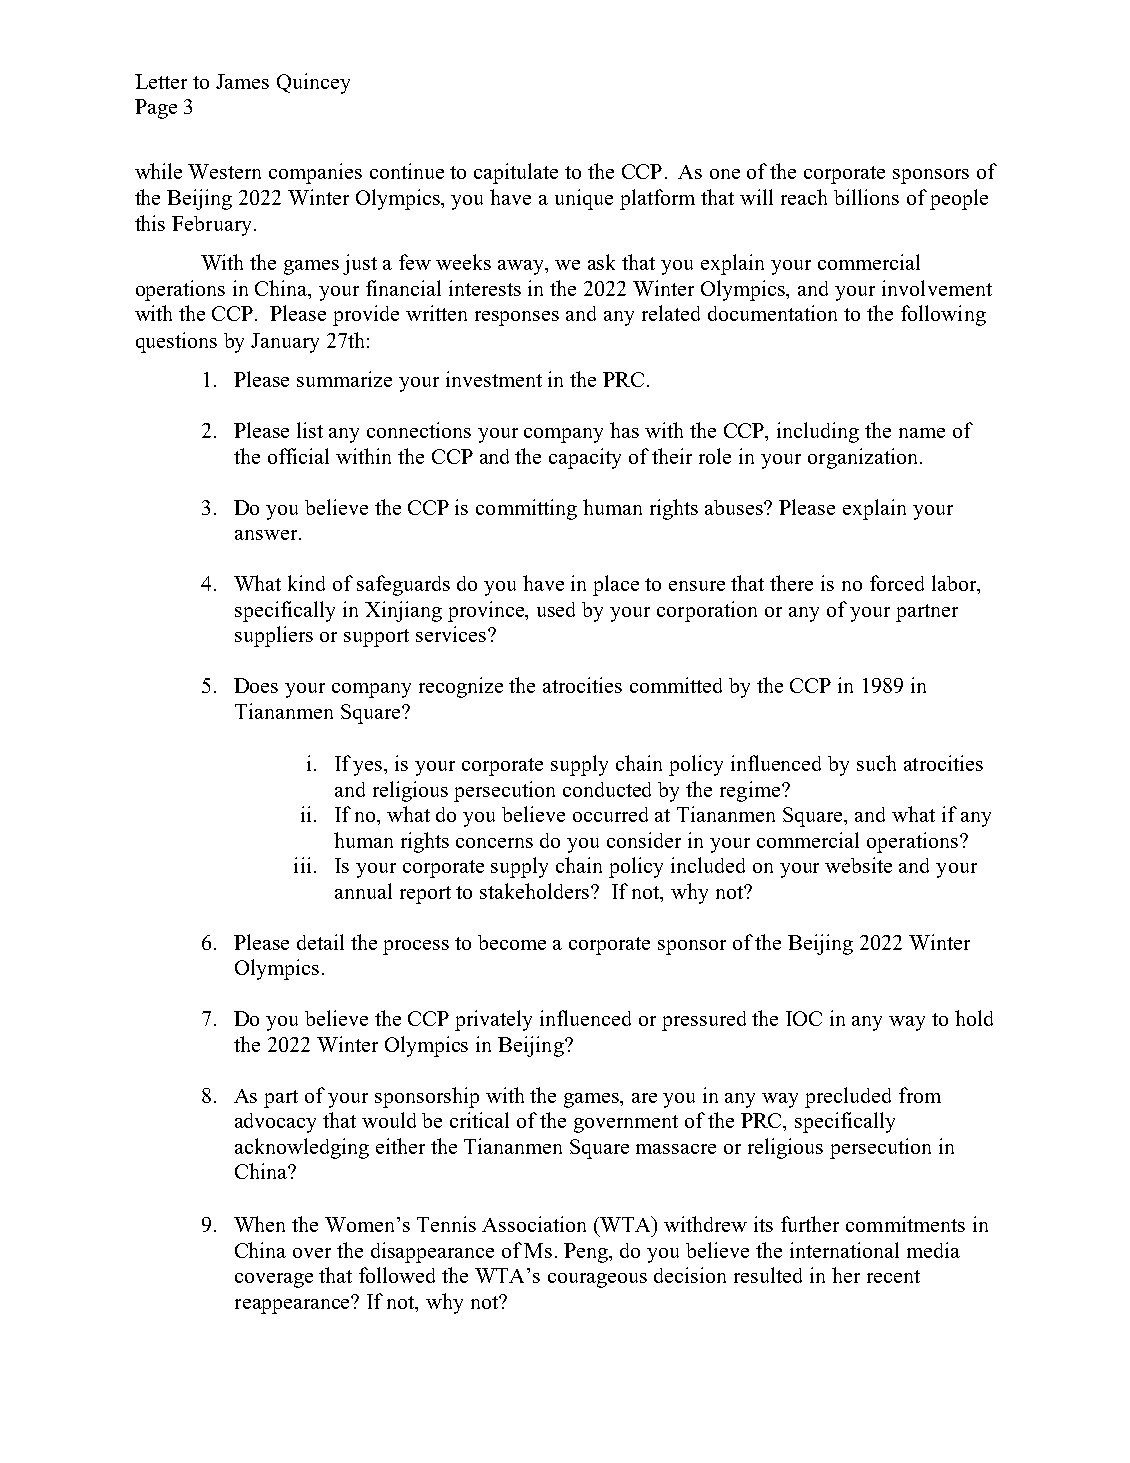 The width and height of the screenshot is (1130, 1463). What do you see at coordinates (844, 1250) in the screenshot?
I see `international` at bounding box center [844, 1250].
